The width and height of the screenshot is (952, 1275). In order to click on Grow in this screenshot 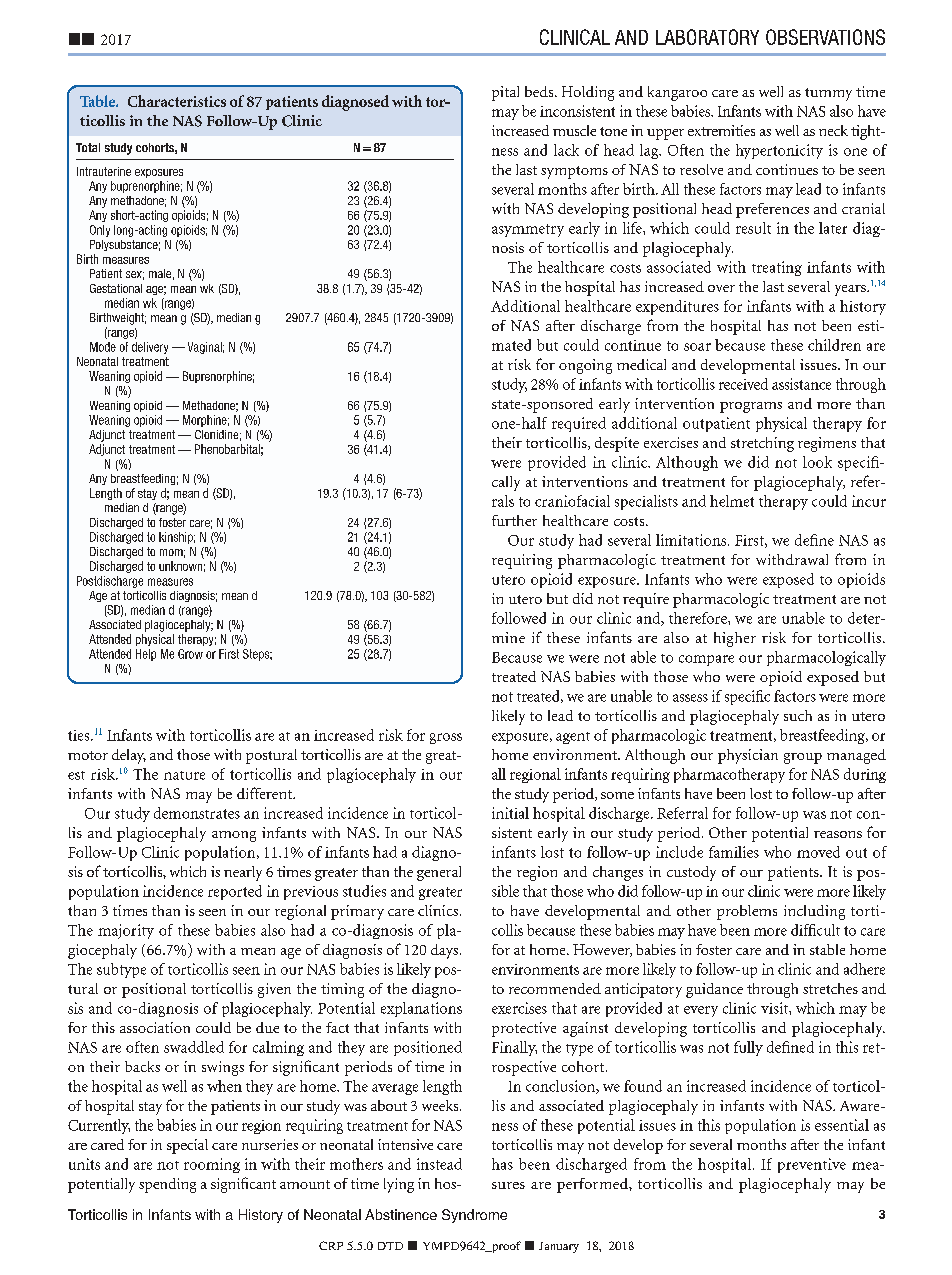, I will do `click(190, 654)`.
